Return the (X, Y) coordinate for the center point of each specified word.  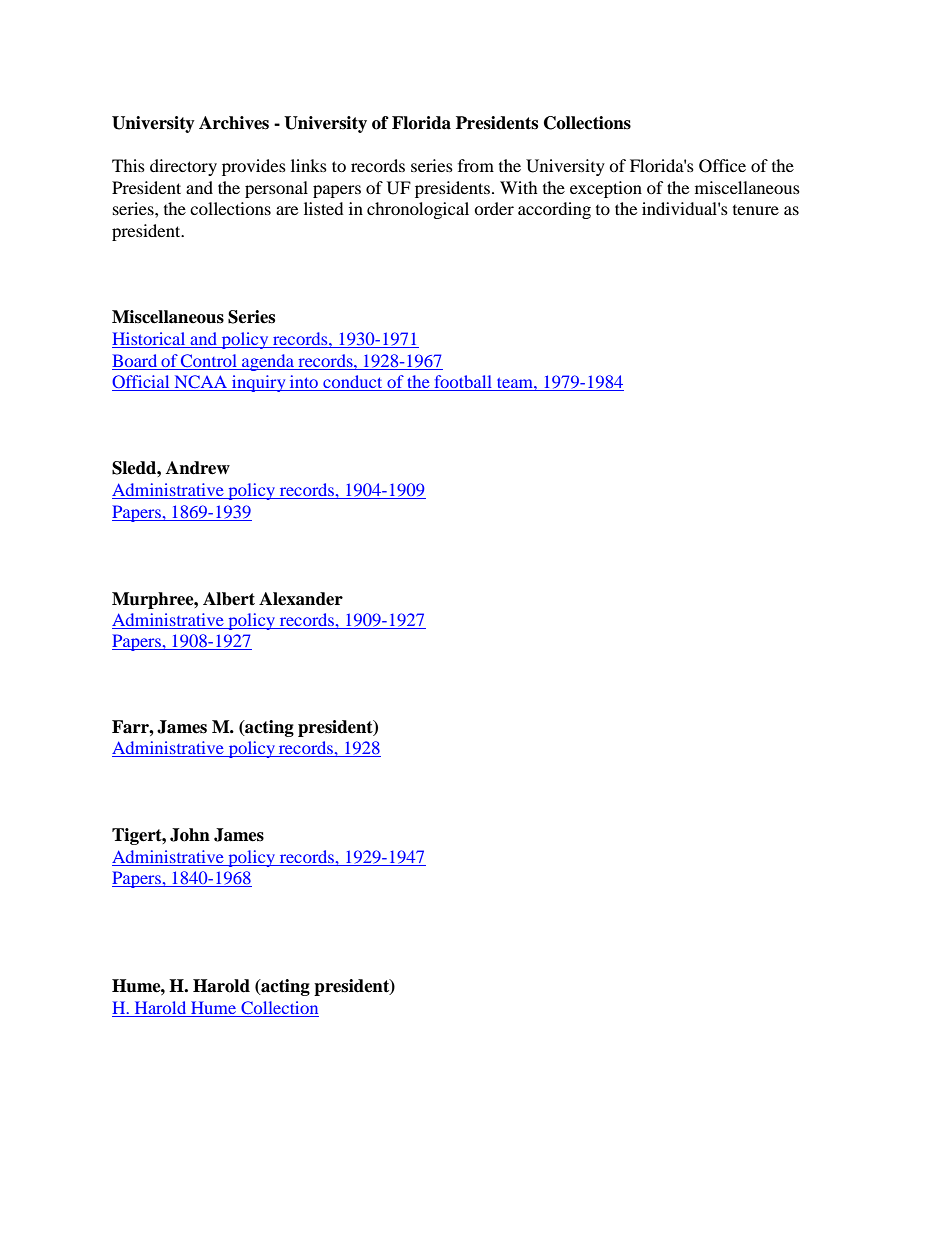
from (476, 165)
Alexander (301, 599)
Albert (229, 599)
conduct (353, 383)
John (190, 835)
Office (722, 166)
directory (183, 167)
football (463, 383)
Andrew (198, 468)
